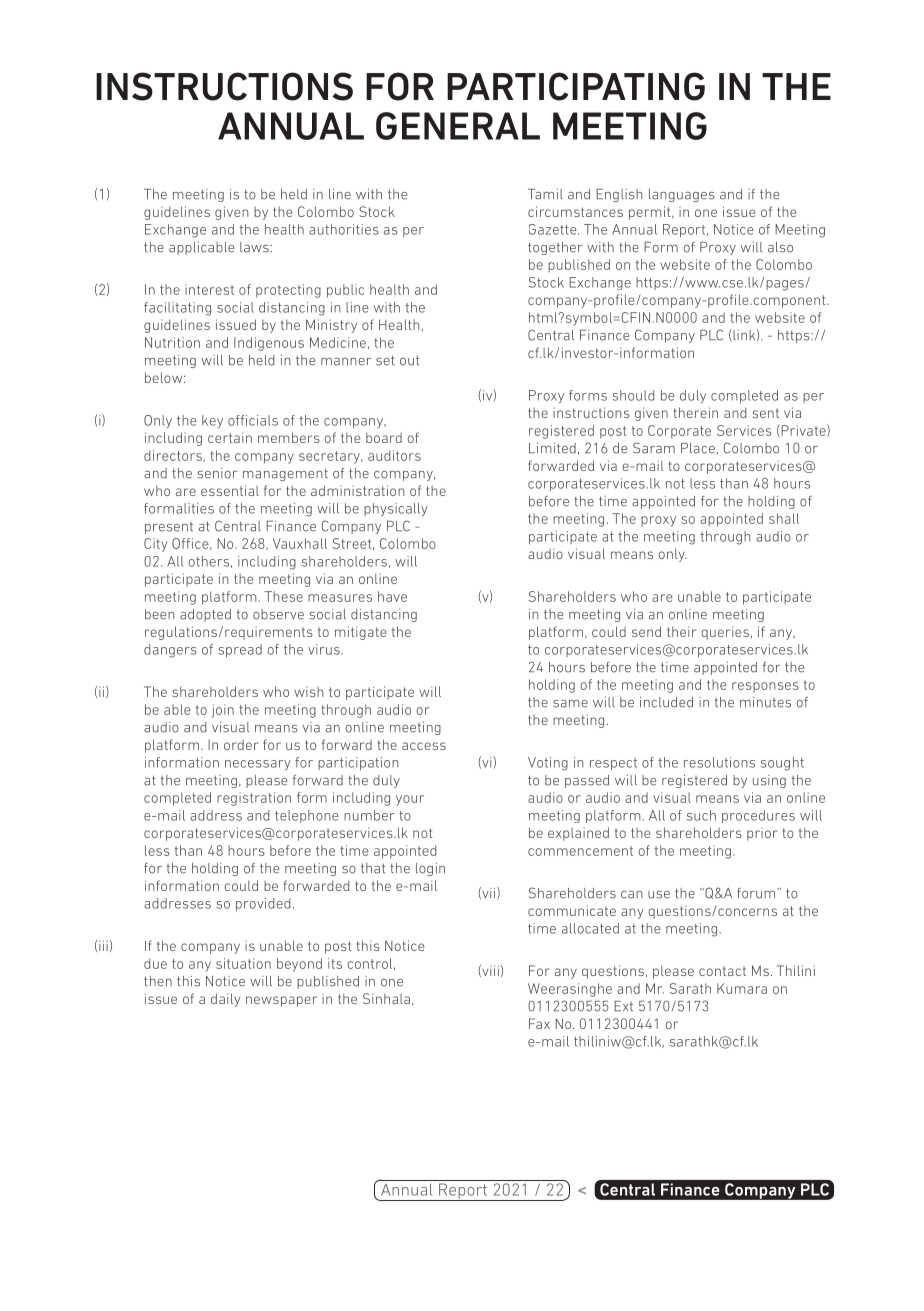 This screenshot has width=924, height=1311. I want to click on Fax, so click(539, 1023).
